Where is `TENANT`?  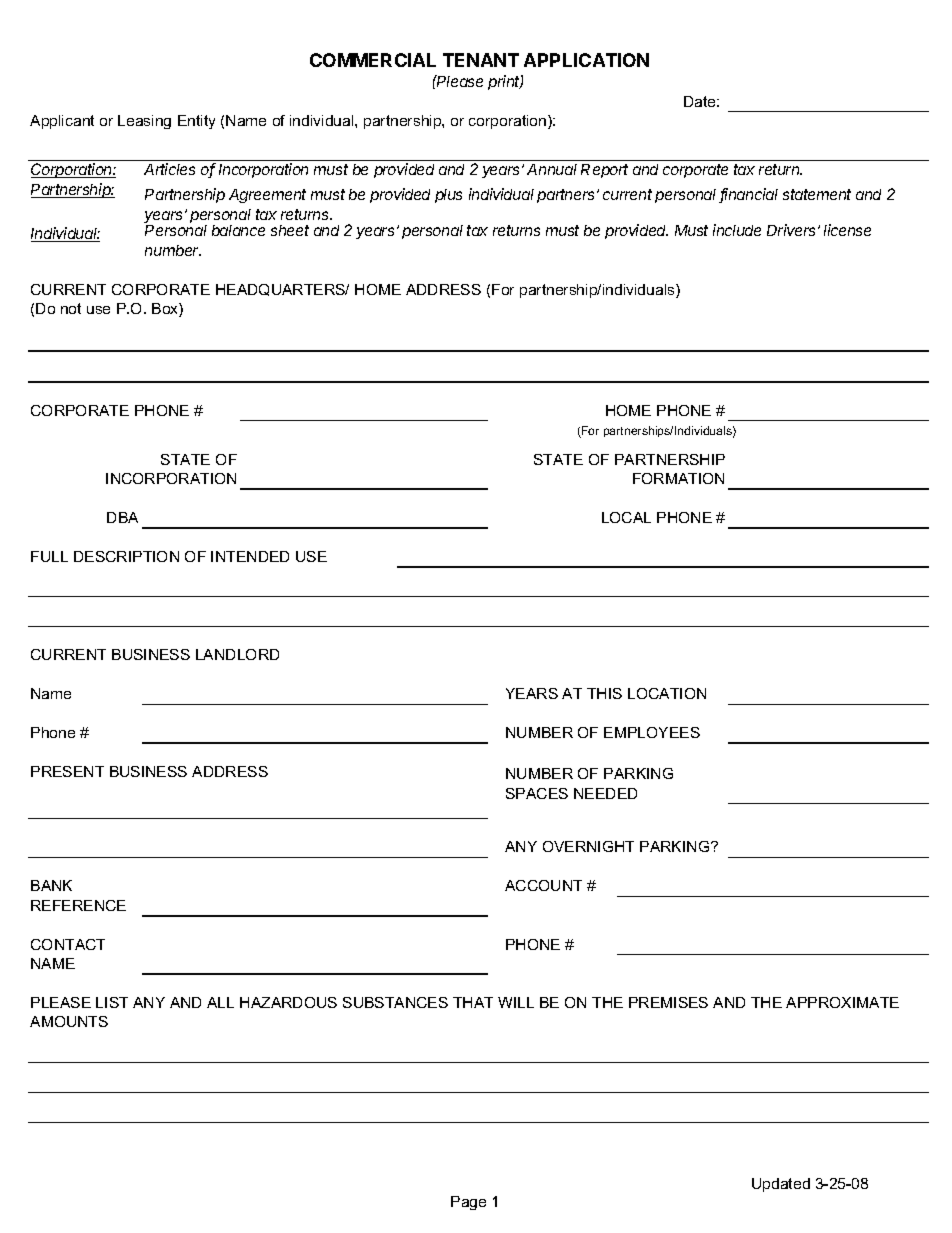 TENANT is located at coordinates (481, 60).
